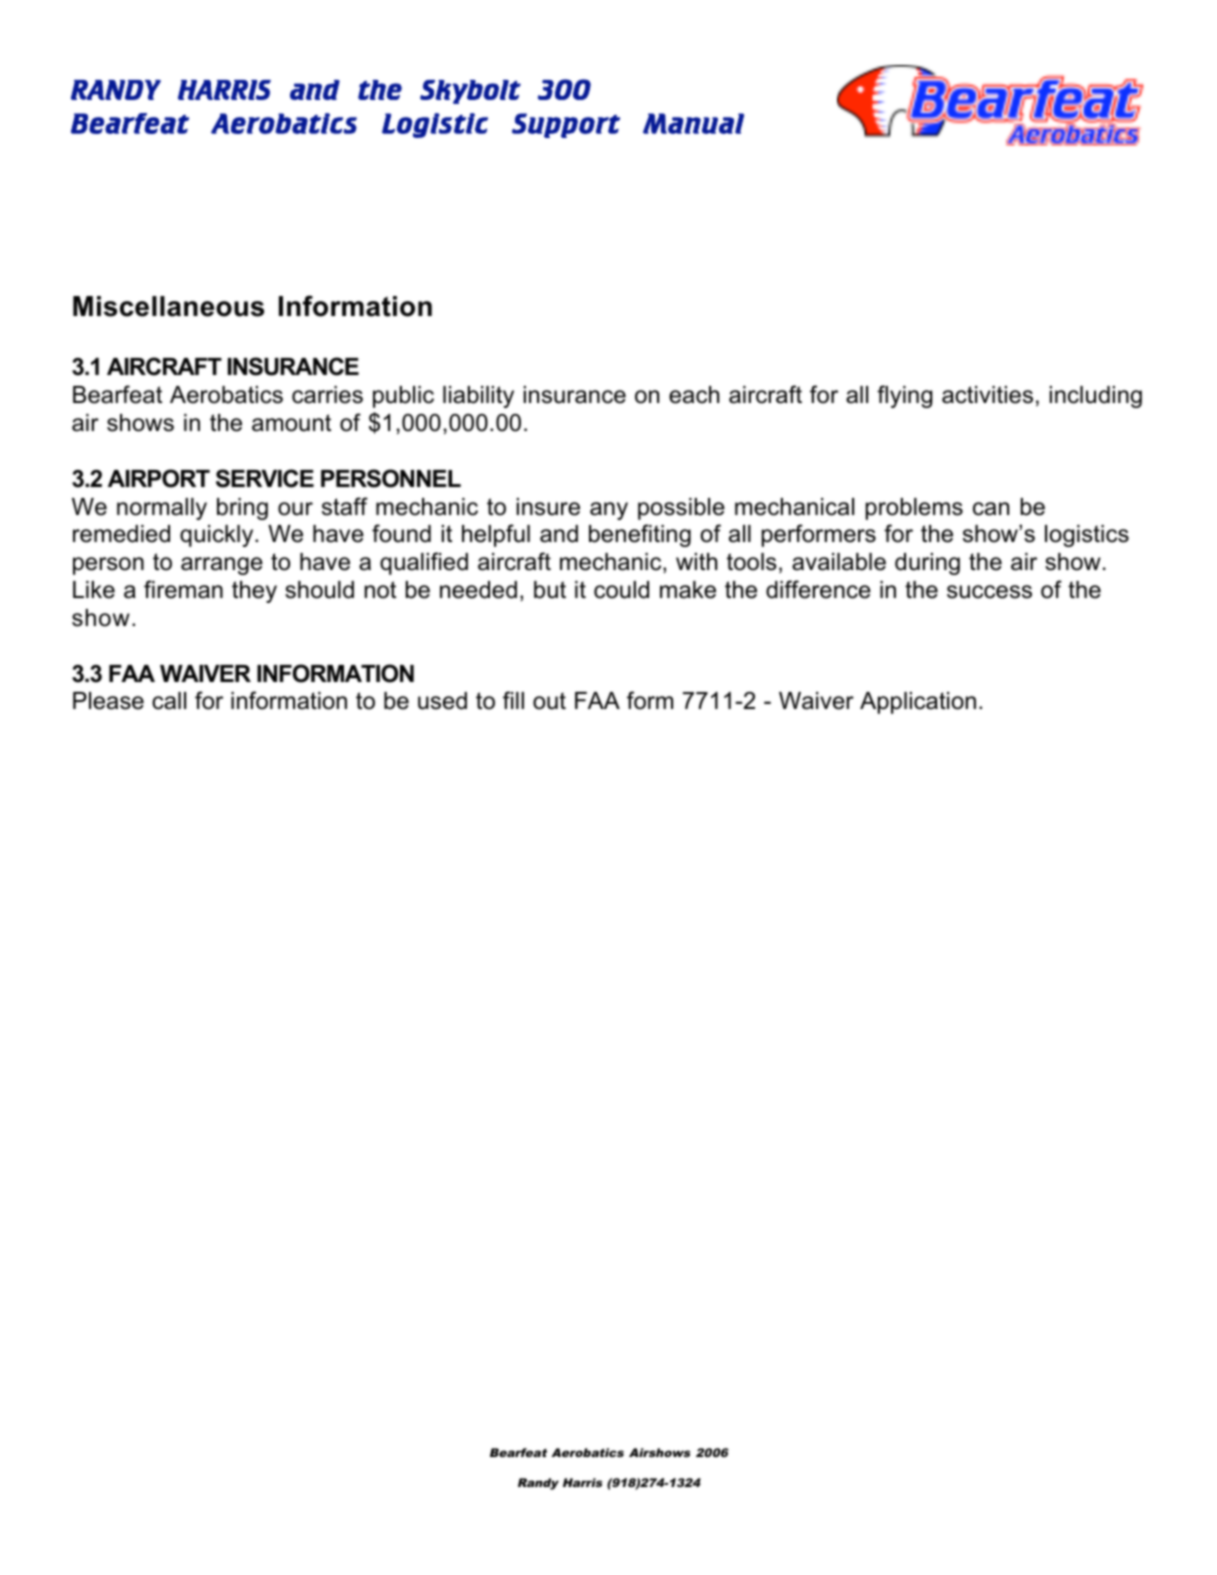 The image size is (1217, 1575). I want to click on Support, so click(566, 125).
